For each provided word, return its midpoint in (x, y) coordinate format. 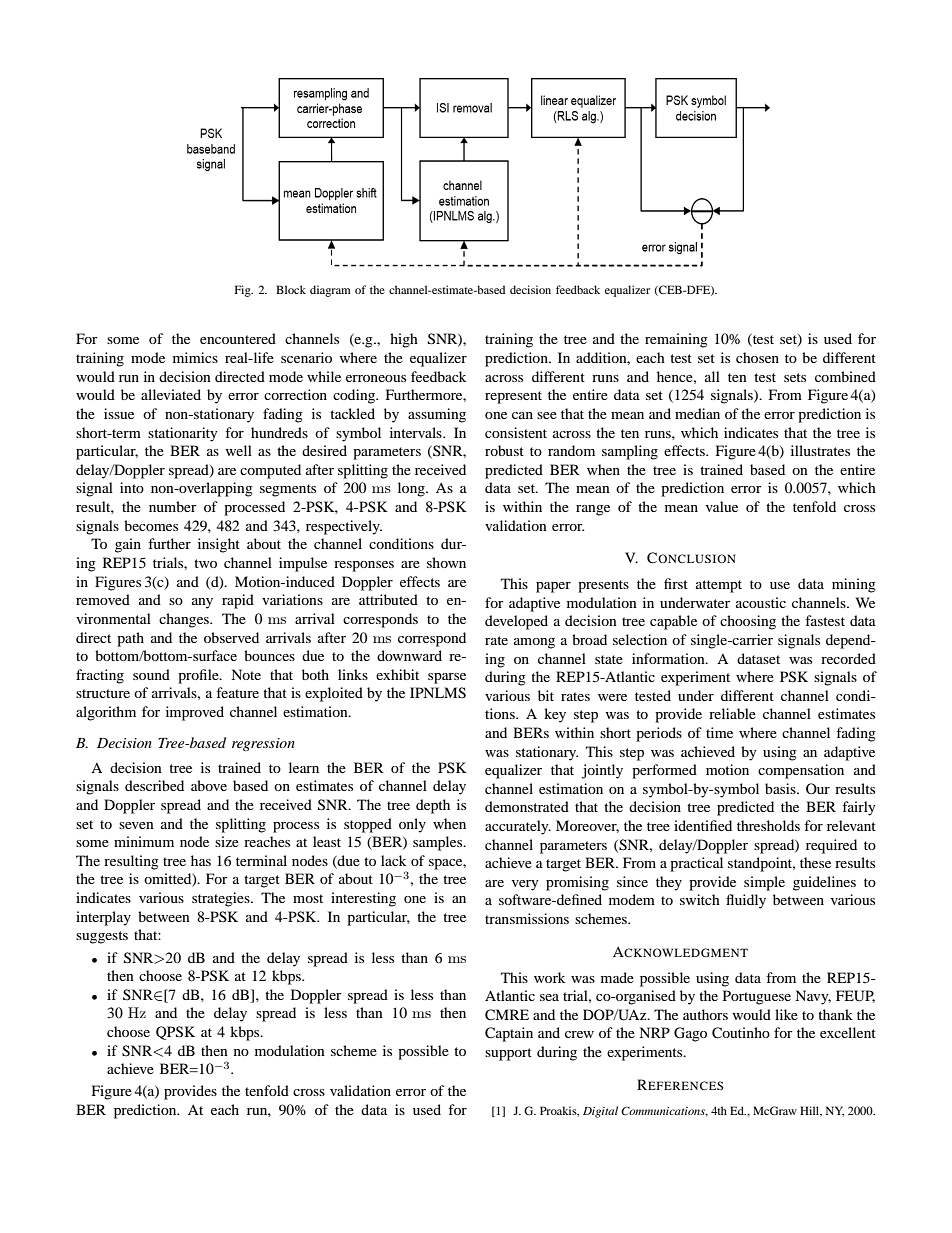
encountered (238, 338)
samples (439, 843)
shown (446, 562)
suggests (102, 937)
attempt (719, 586)
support (508, 1054)
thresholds (768, 825)
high (404, 340)
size (227, 841)
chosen (757, 357)
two (205, 563)
